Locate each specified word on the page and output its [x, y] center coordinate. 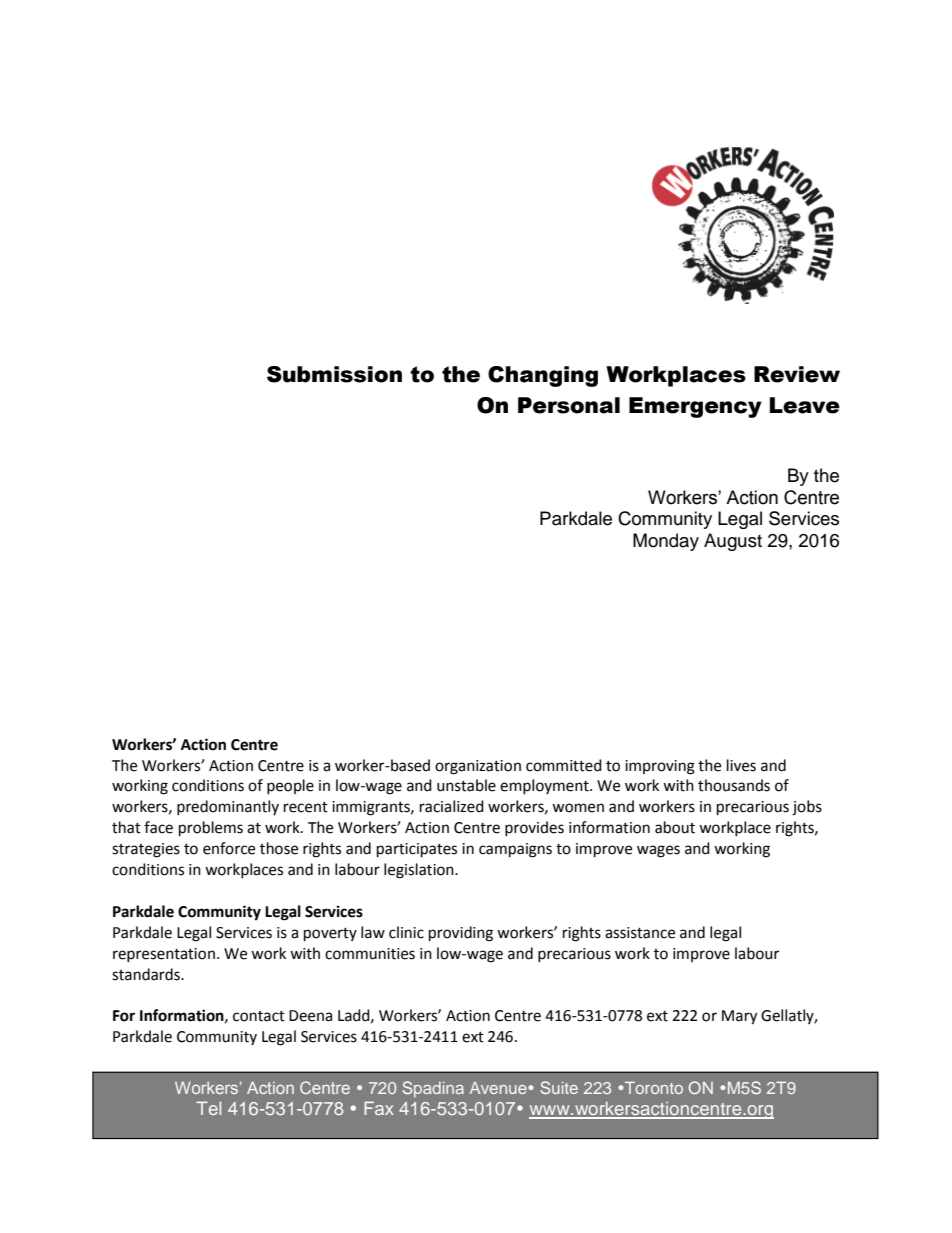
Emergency [695, 407]
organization [478, 767]
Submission [334, 374]
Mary [739, 1017]
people [290, 786]
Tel [208, 1108]
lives [741, 765]
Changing [543, 376]
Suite [559, 1087]
